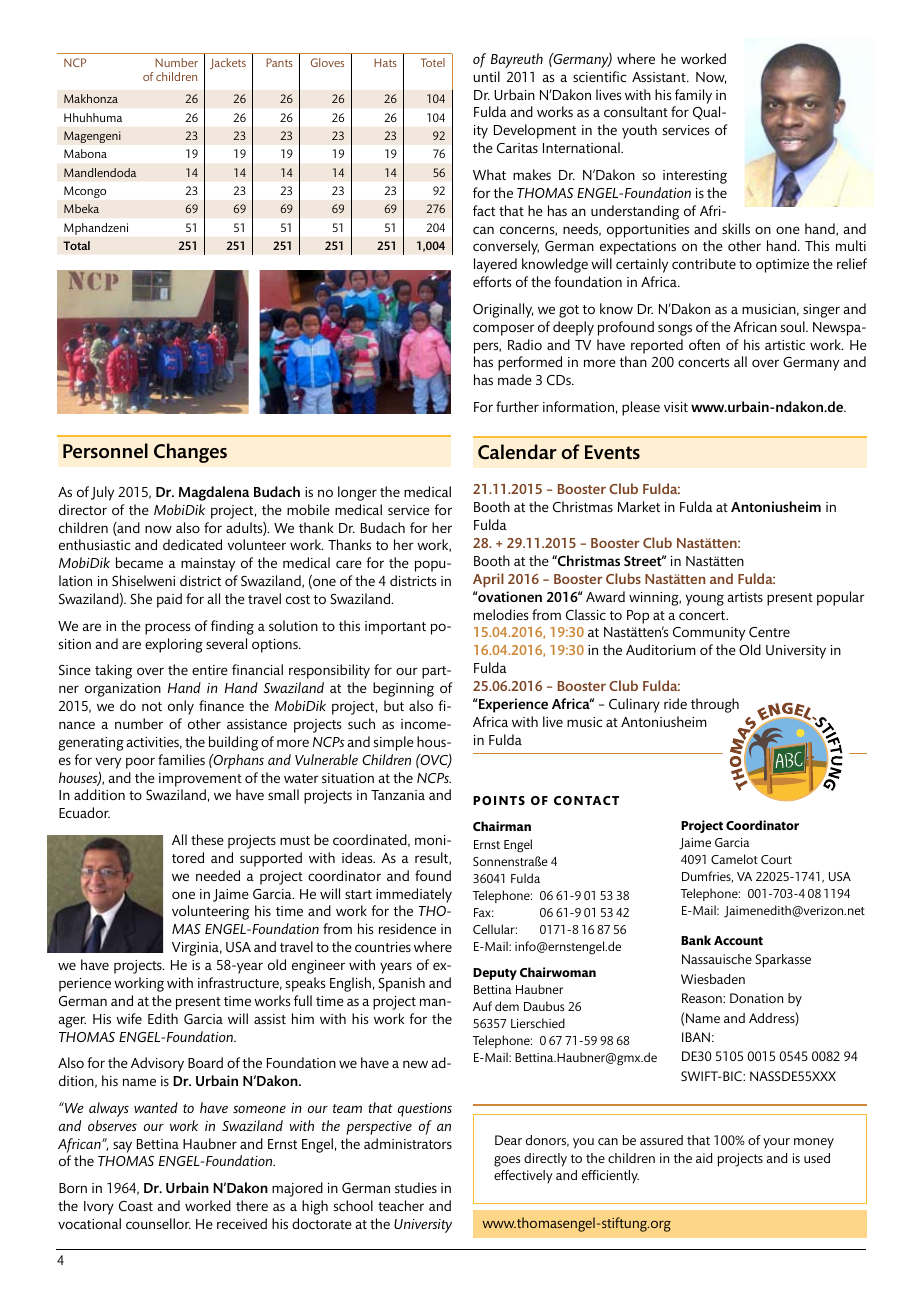  I want to click on wife, so click(129, 1018).
